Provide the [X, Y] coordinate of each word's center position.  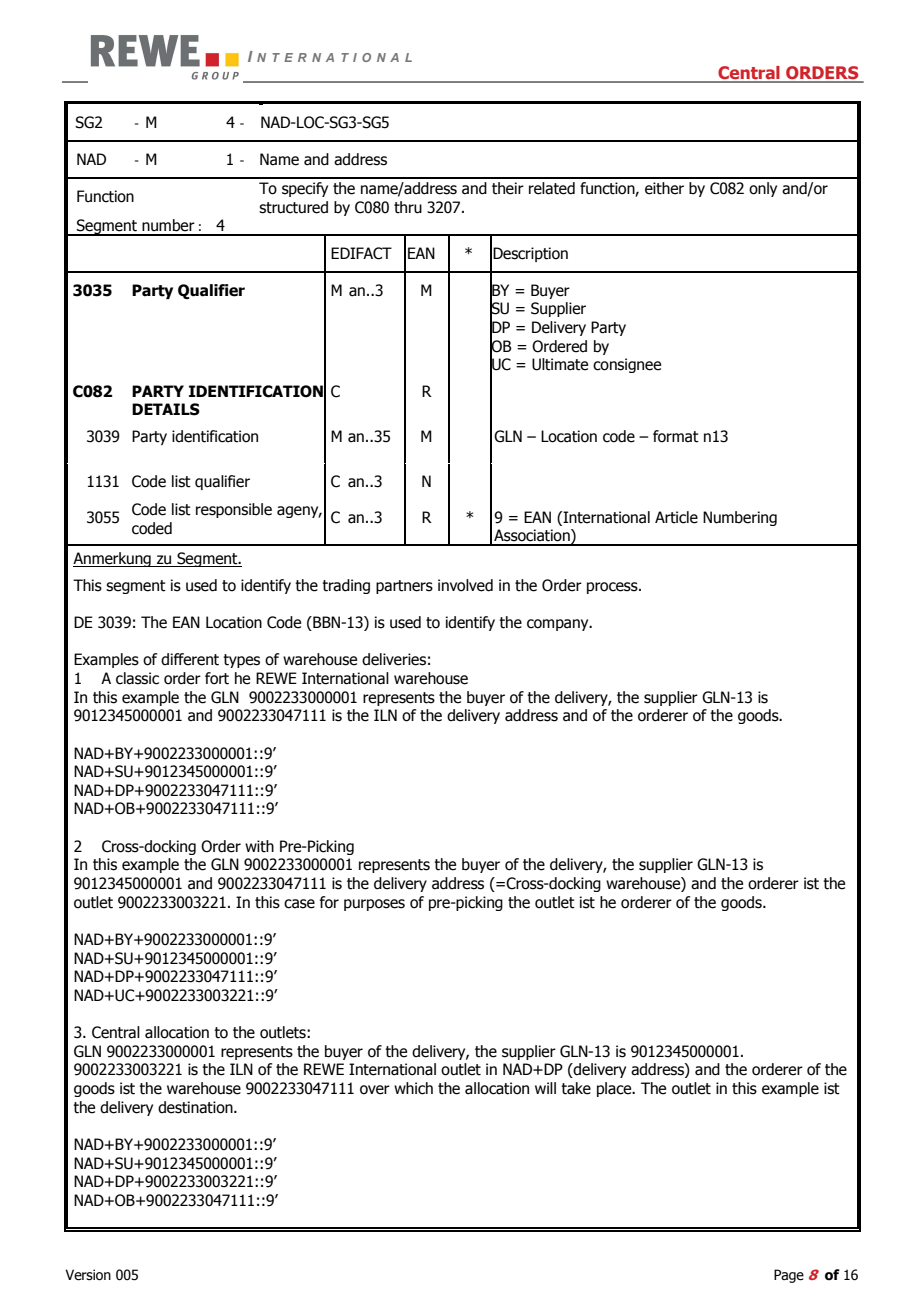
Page [789, 1276]
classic [137, 678]
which [413, 1088]
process [613, 588]
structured [293, 207]
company [559, 625]
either [664, 188]
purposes [374, 905]
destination [196, 1107]
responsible [234, 510]
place [615, 1089]
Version [88, 1275]
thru [408, 207]
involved [465, 585]
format [676, 436]
